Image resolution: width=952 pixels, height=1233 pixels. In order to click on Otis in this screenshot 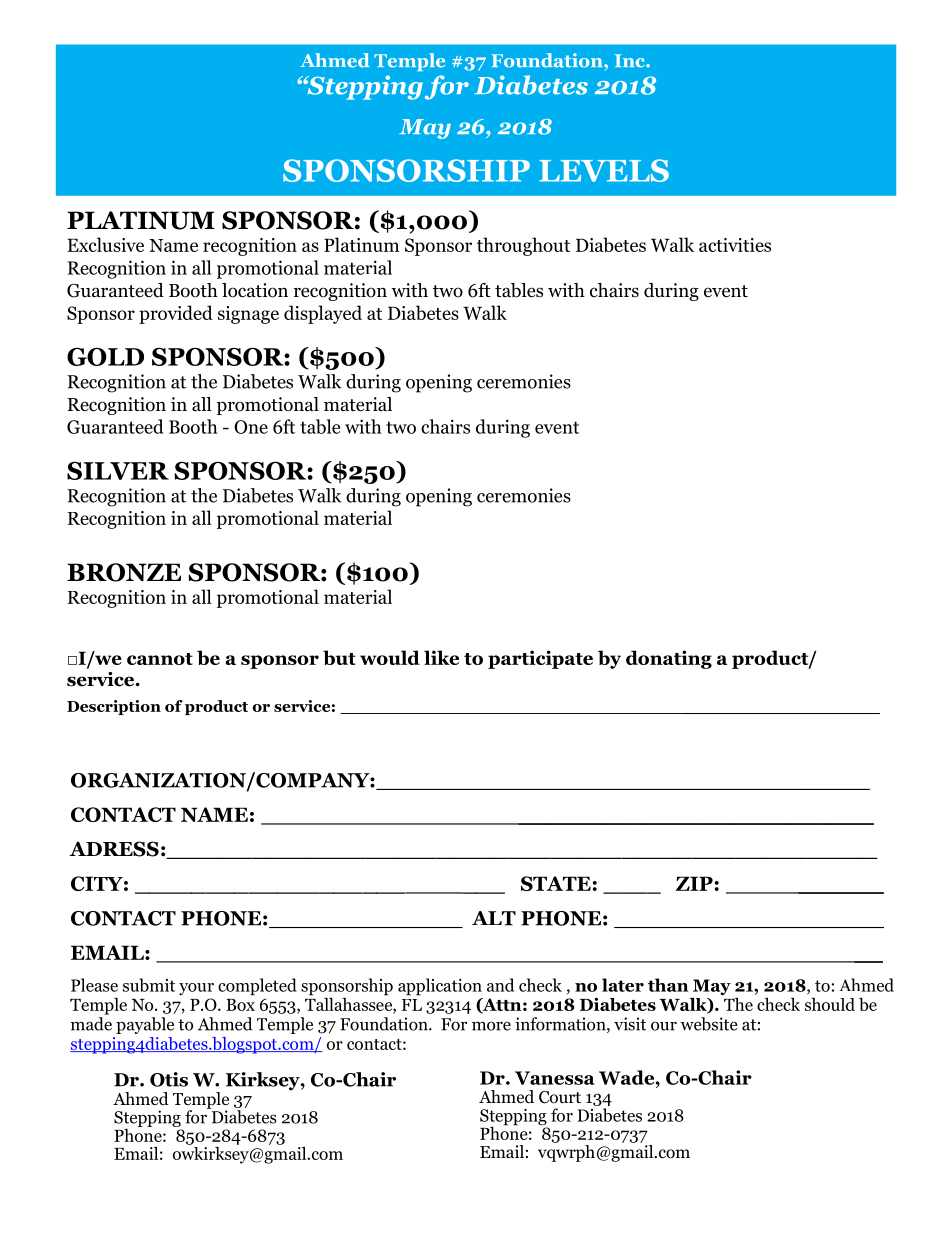, I will do `click(169, 1079)`.
